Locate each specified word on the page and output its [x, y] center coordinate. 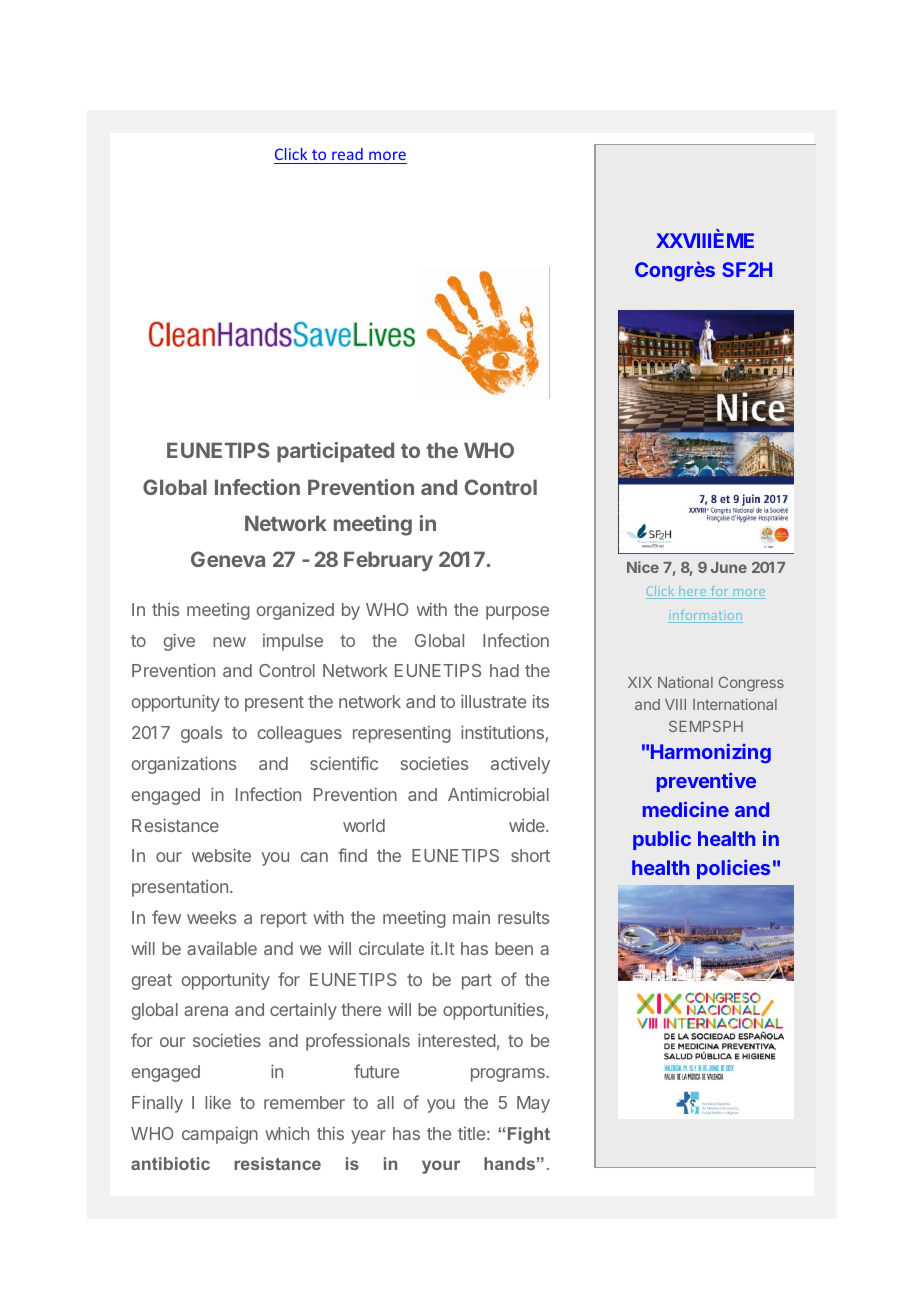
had [504, 670]
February [388, 561]
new [229, 642]
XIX [640, 682]
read [347, 156]
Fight [529, 1135]
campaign [220, 1135]
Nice [643, 567]
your [441, 1167]
